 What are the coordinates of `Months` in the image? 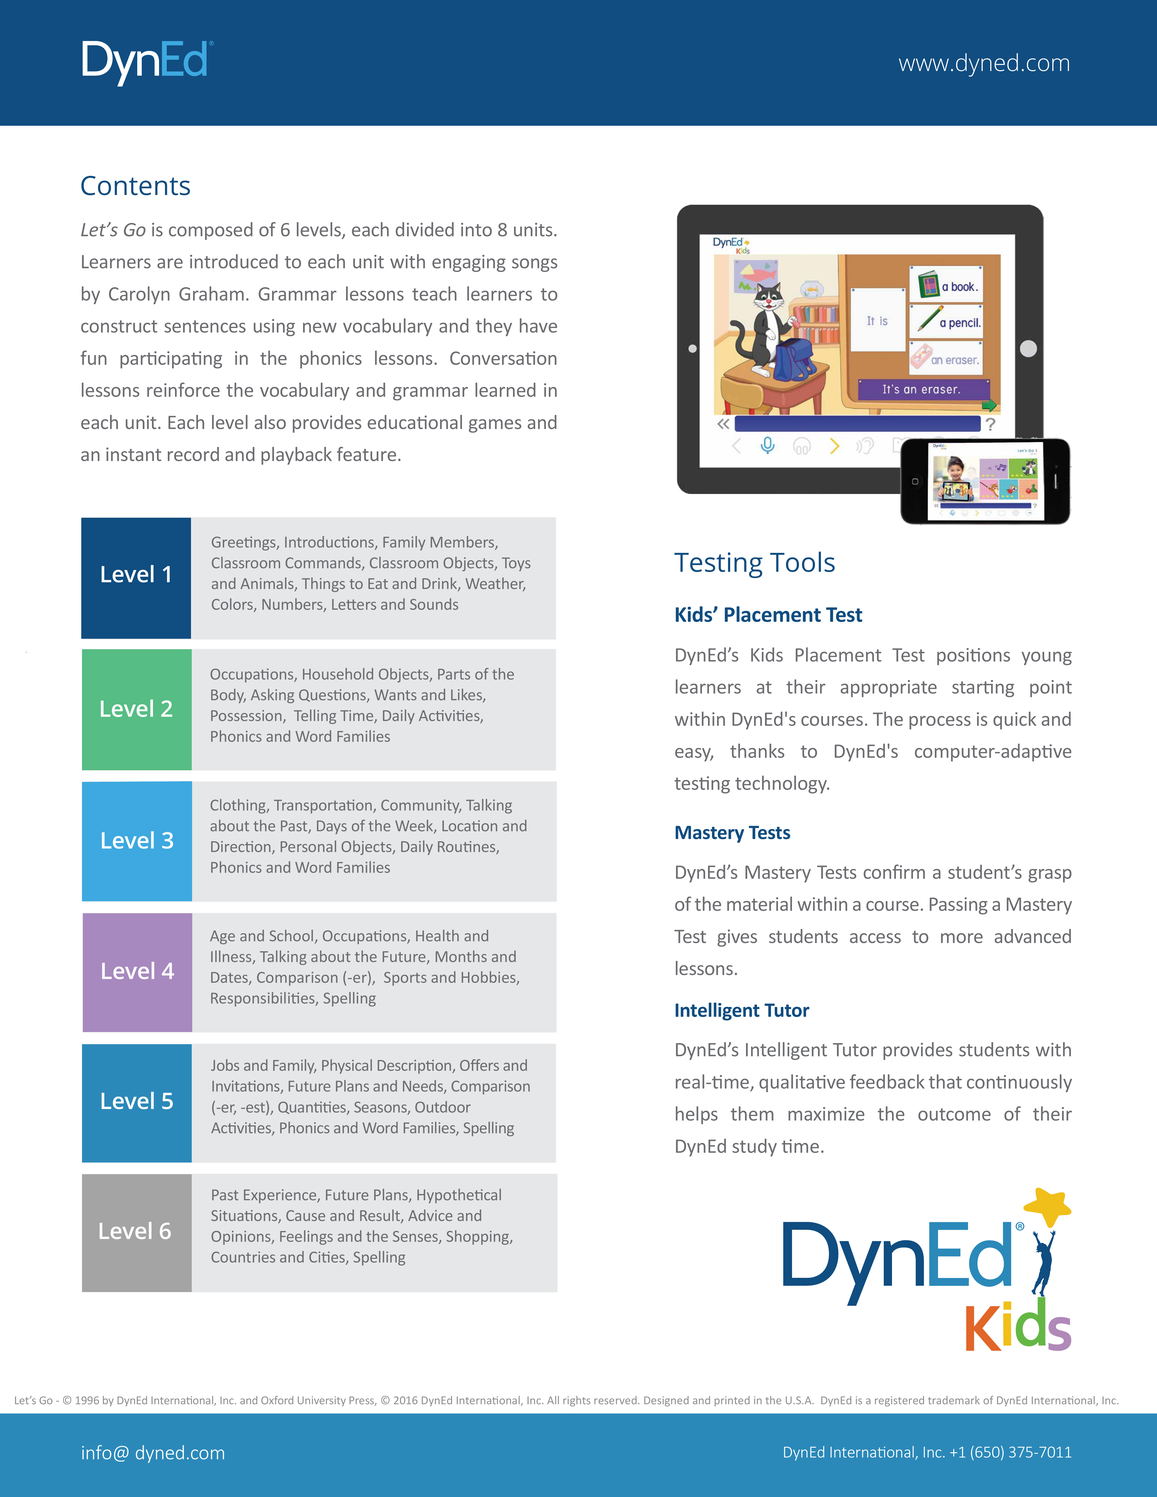 It's located at (461, 956).
